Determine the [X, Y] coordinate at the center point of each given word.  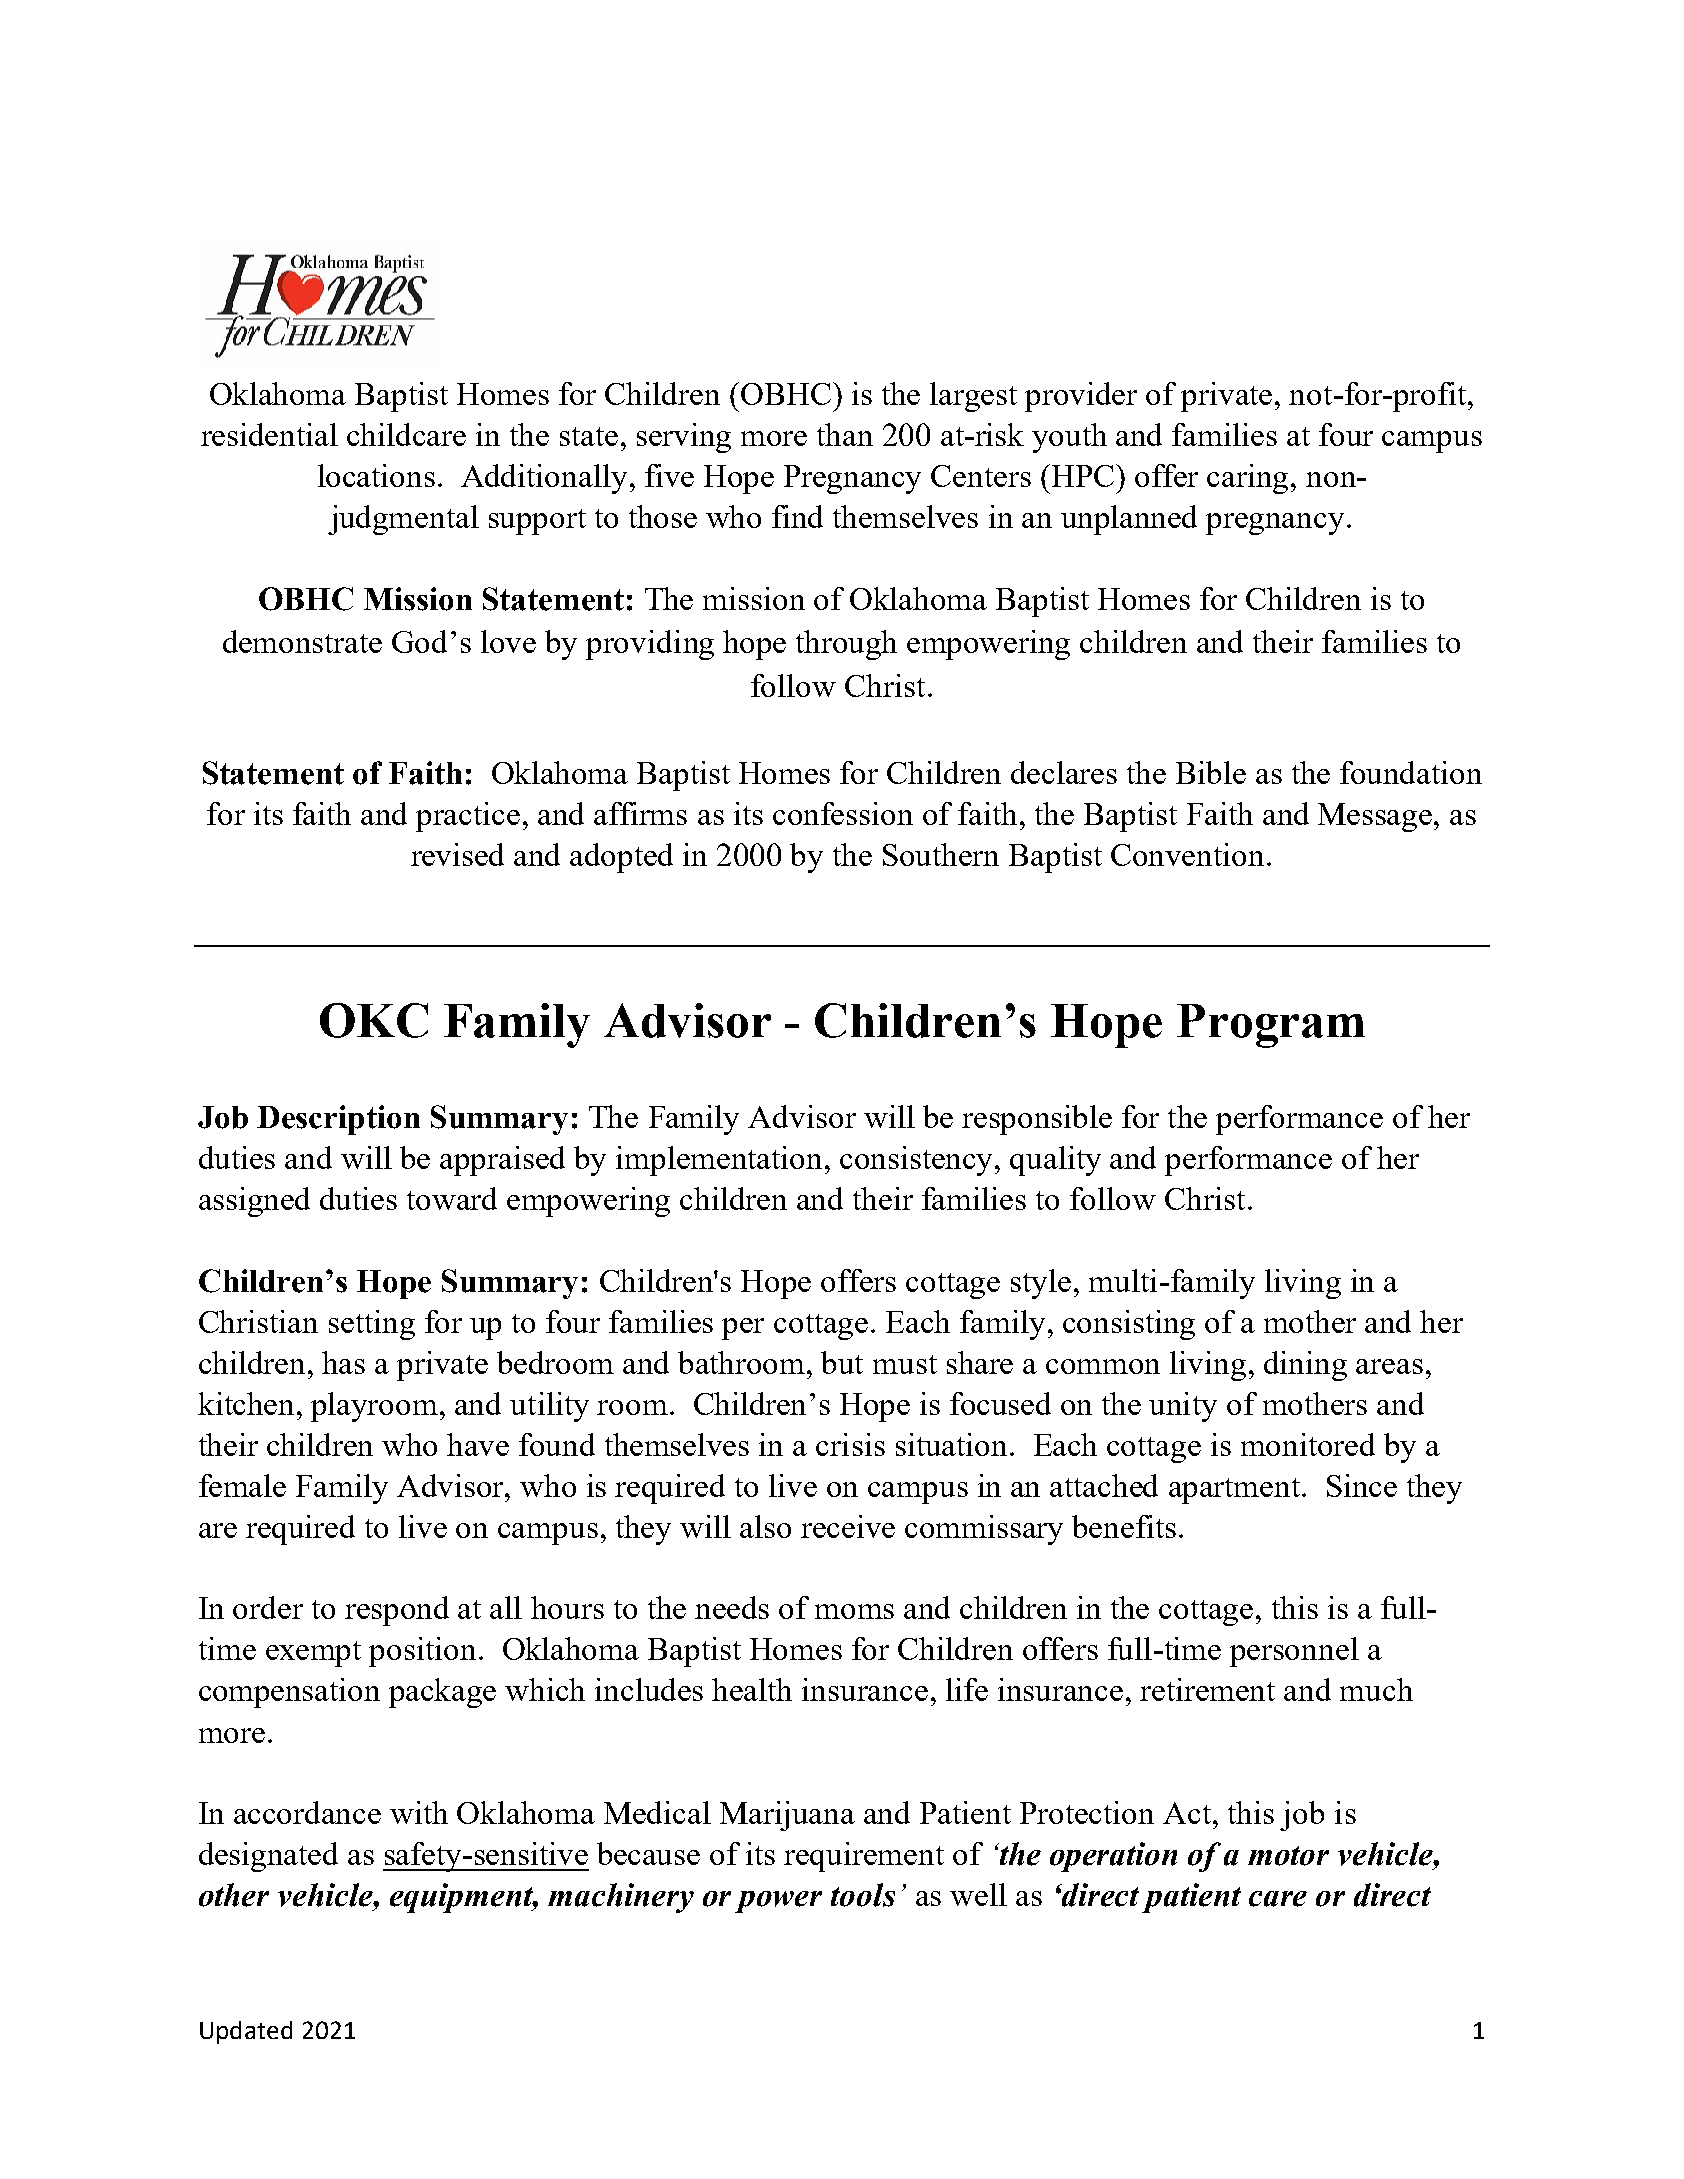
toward [452, 1198]
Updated [246, 2032]
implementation [721, 1161]
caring [1249, 479]
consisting [1129, 1325]
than [845, 434]
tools [863, 1895]
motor [1288, 1856]
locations [376, 475]
